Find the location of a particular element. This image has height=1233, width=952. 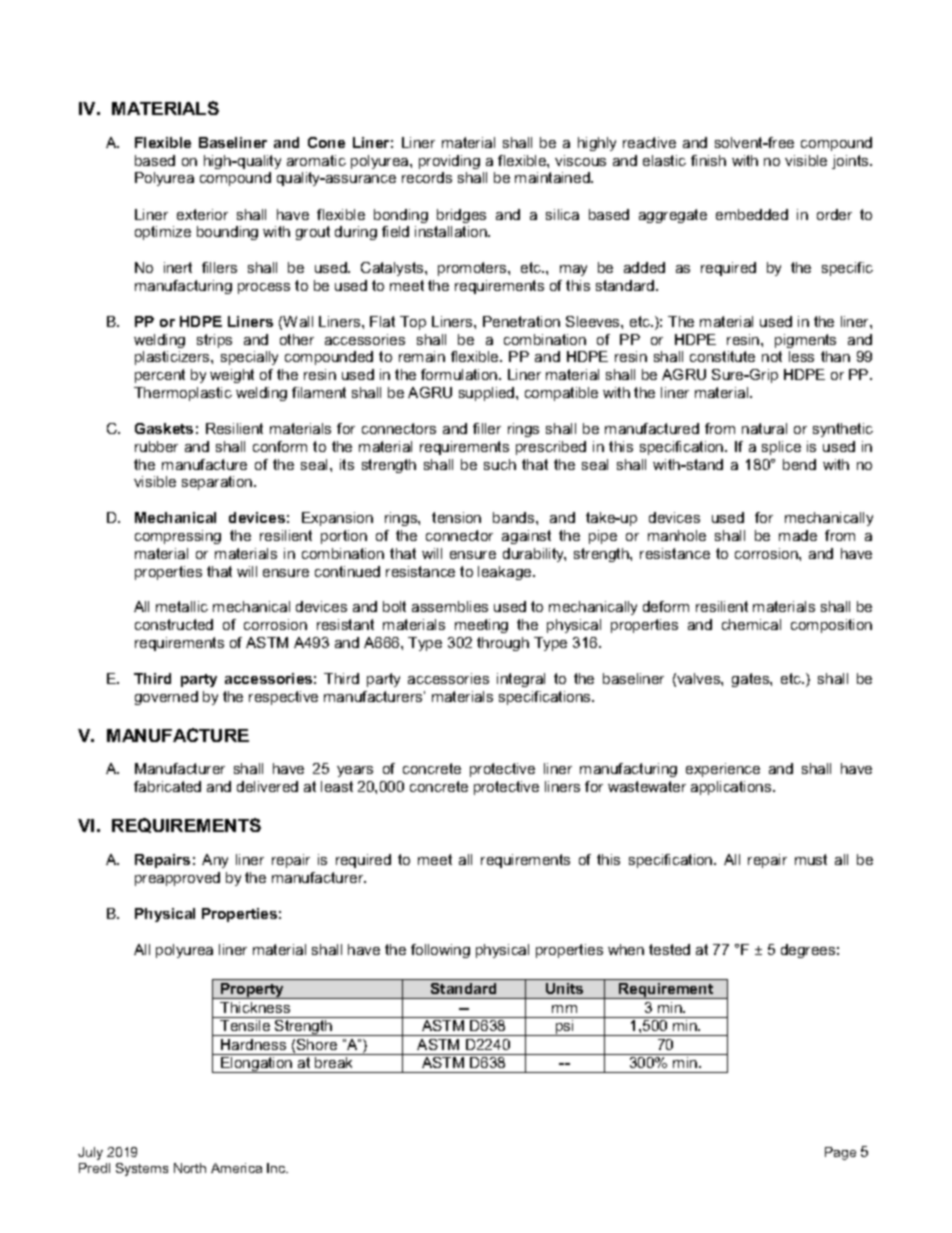

finish is located at coordinates (708, 160).
